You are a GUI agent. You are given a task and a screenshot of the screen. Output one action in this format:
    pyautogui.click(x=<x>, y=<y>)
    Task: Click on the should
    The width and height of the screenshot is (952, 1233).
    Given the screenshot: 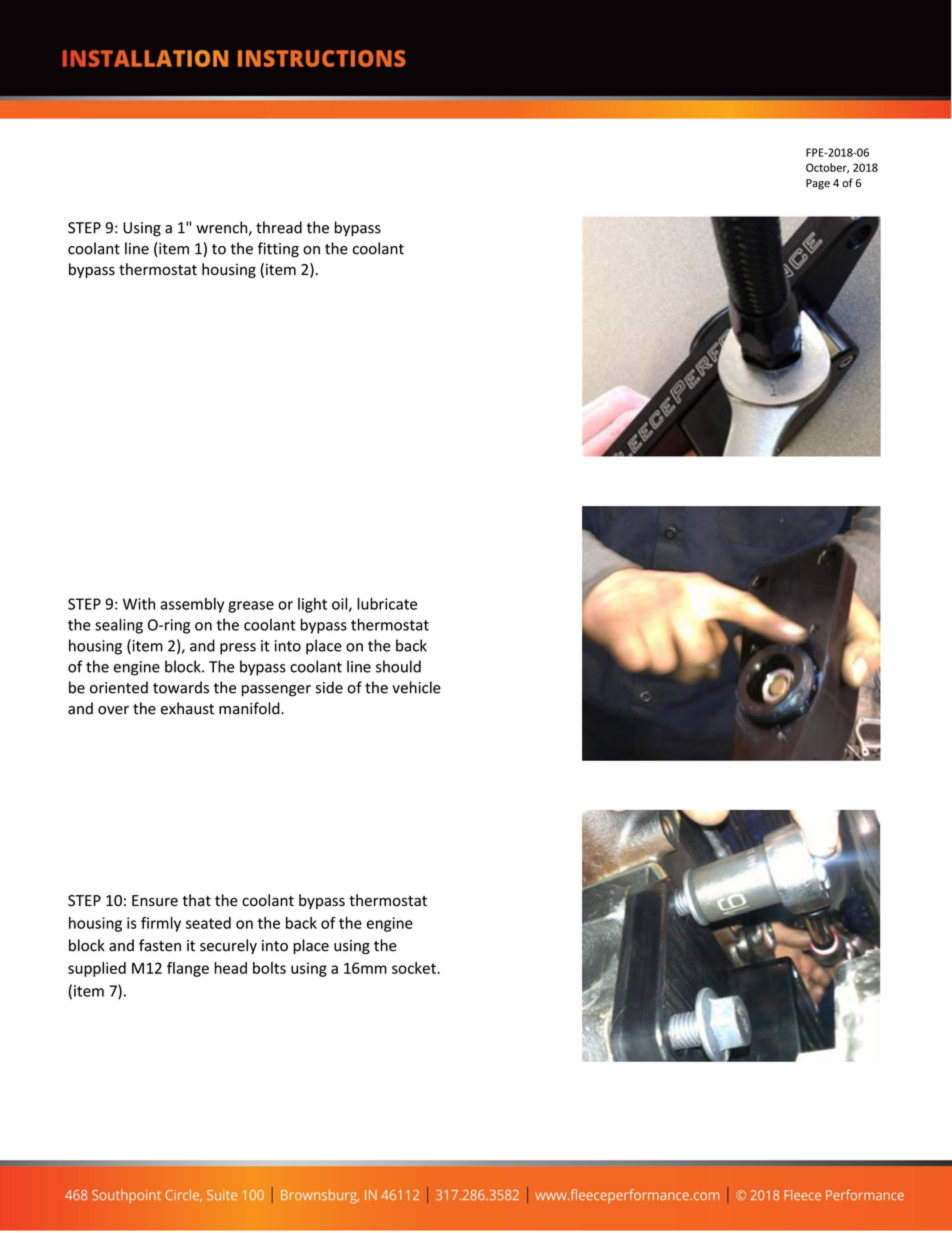 What is the action you would take?
    pyautogui.click(x=398, y=666)
